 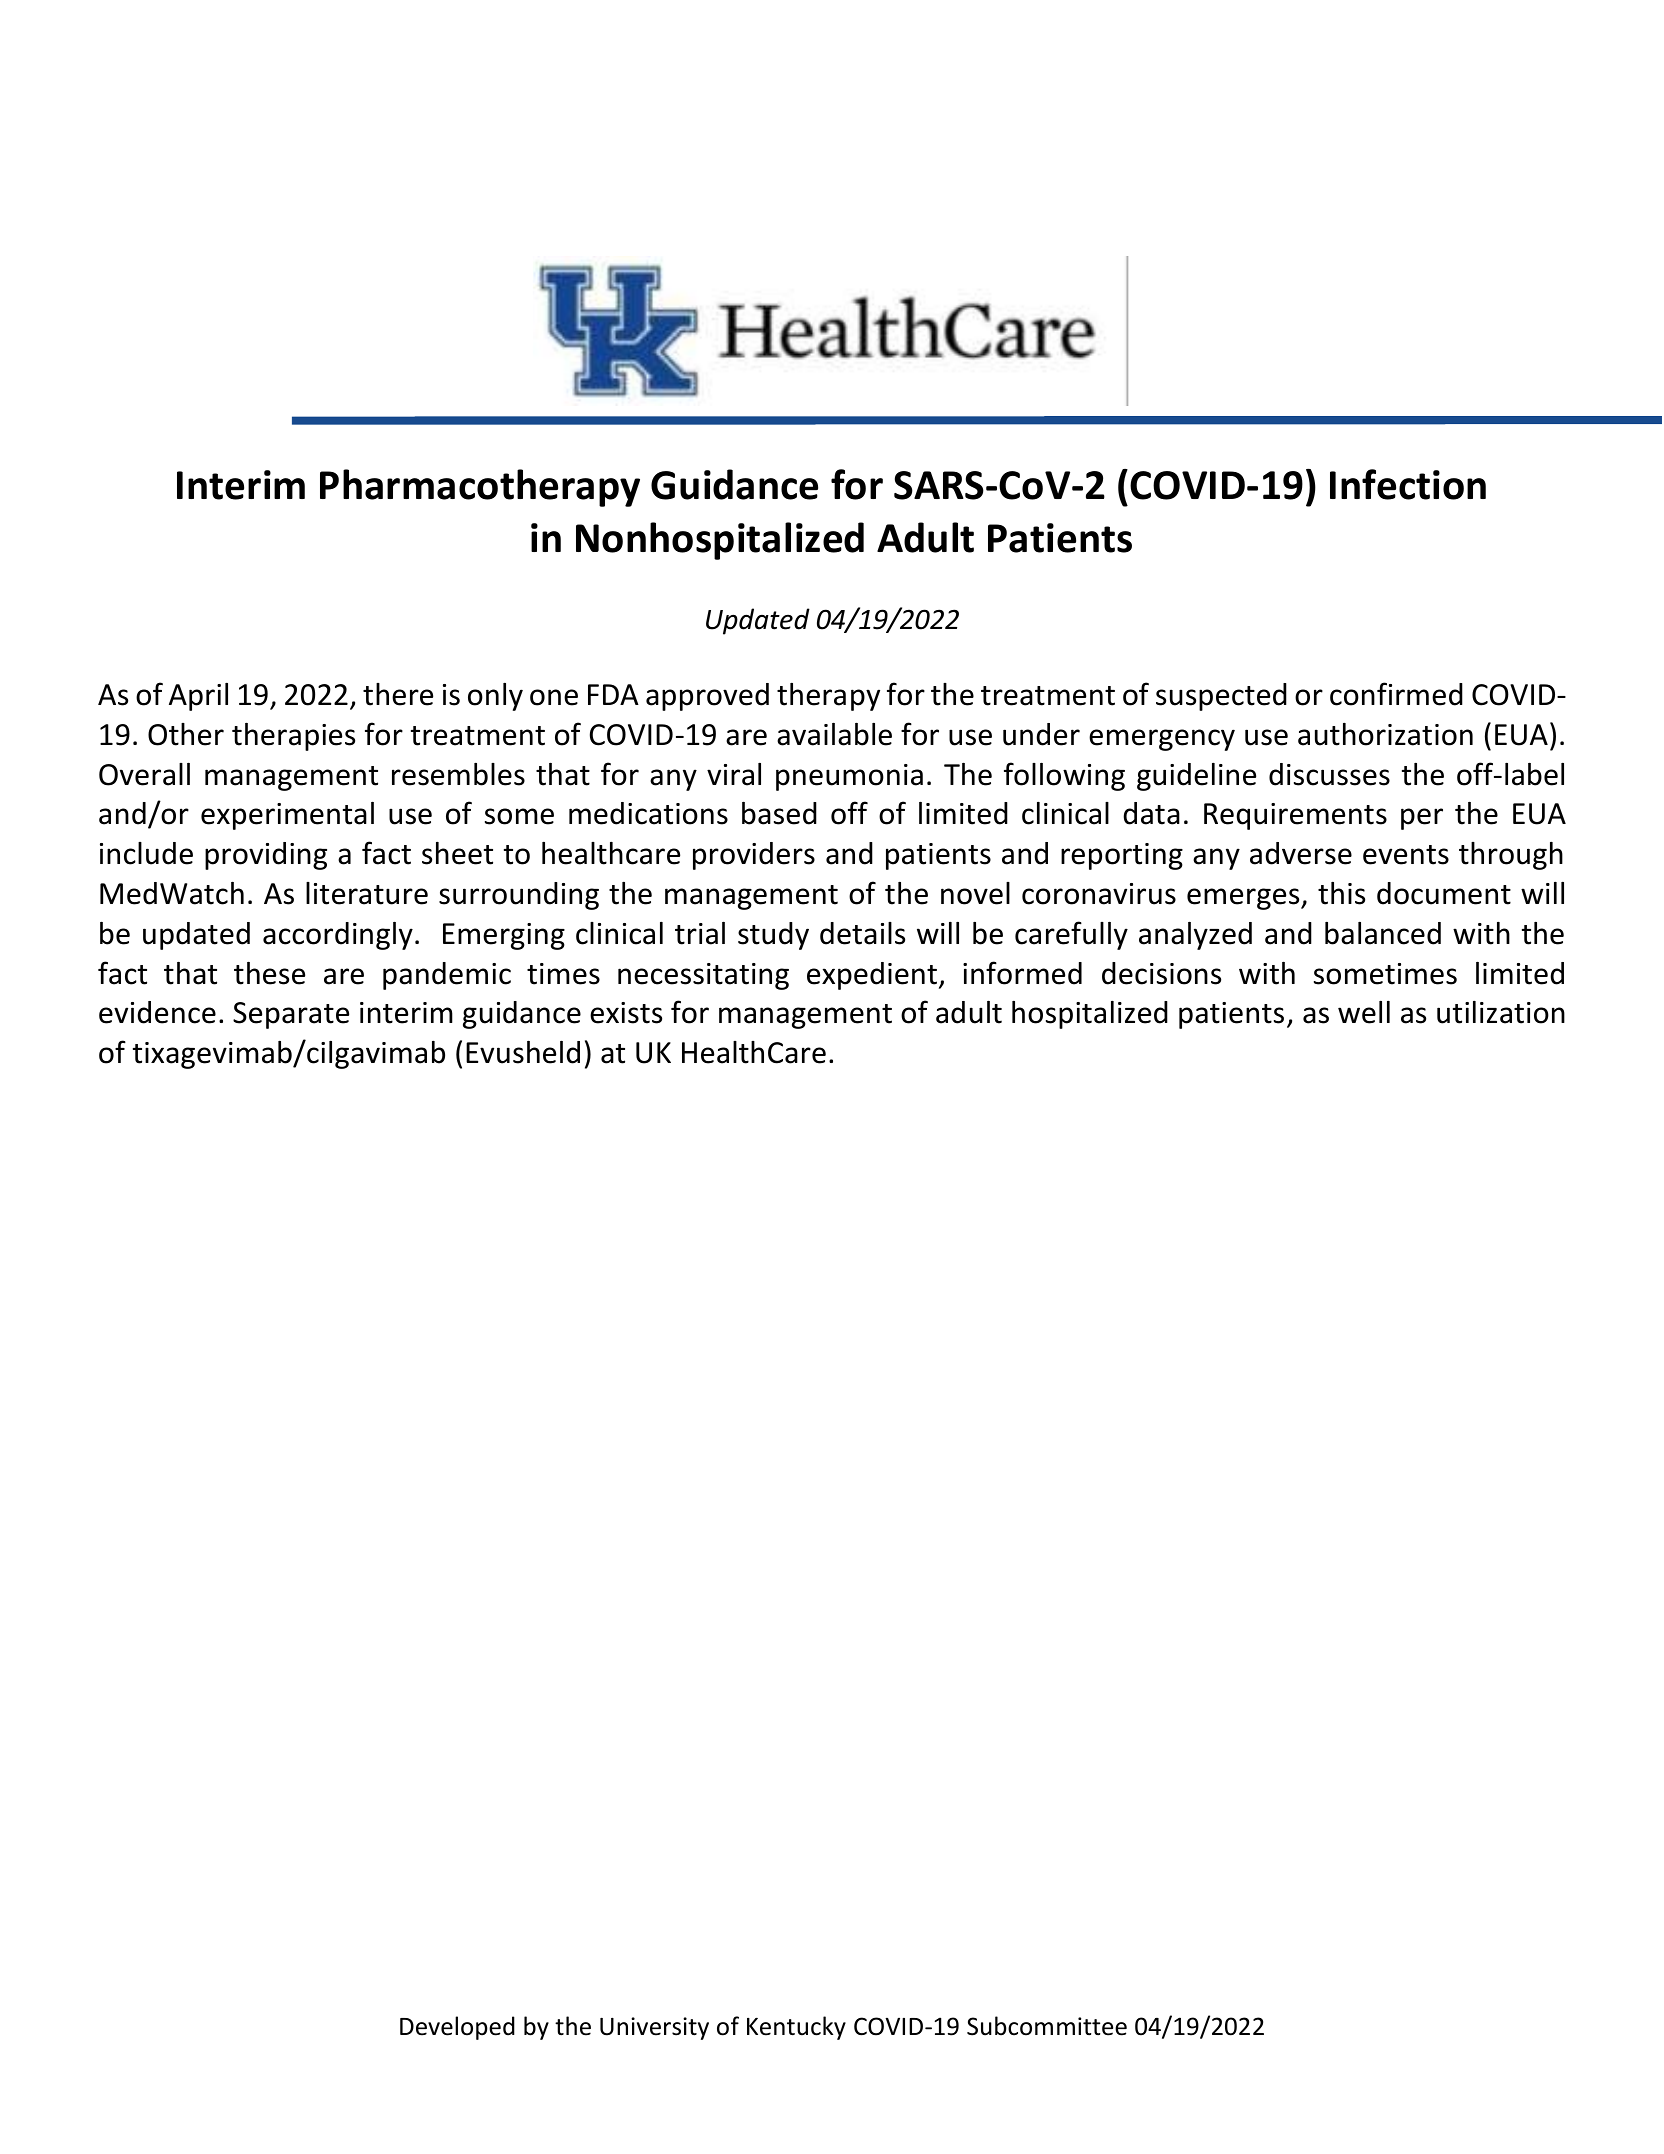 What do you see at coordinates (1364, 1012) in the image?
I see `well` at bounding box center [1364, 1012].
